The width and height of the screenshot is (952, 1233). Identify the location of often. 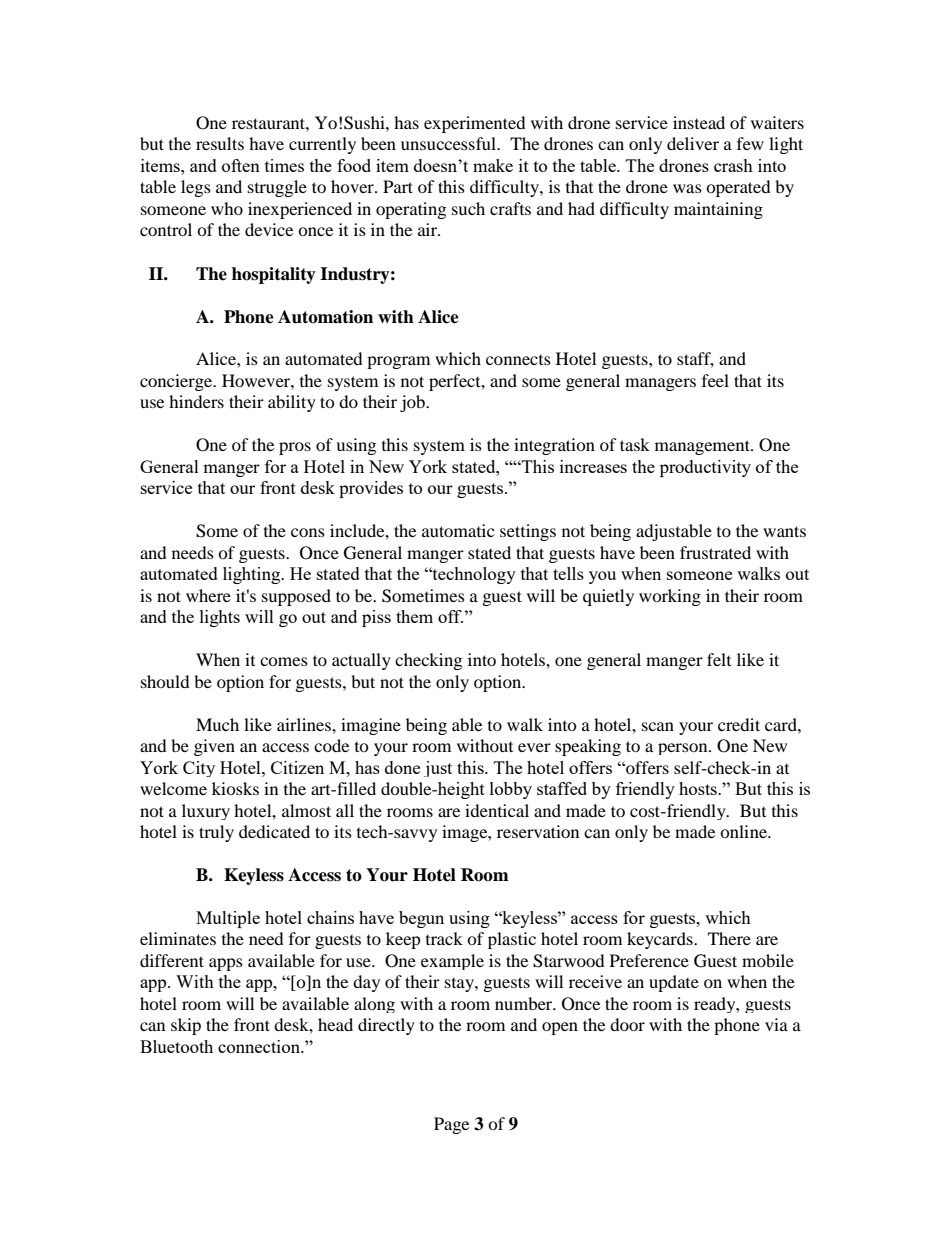
(241, 165).
